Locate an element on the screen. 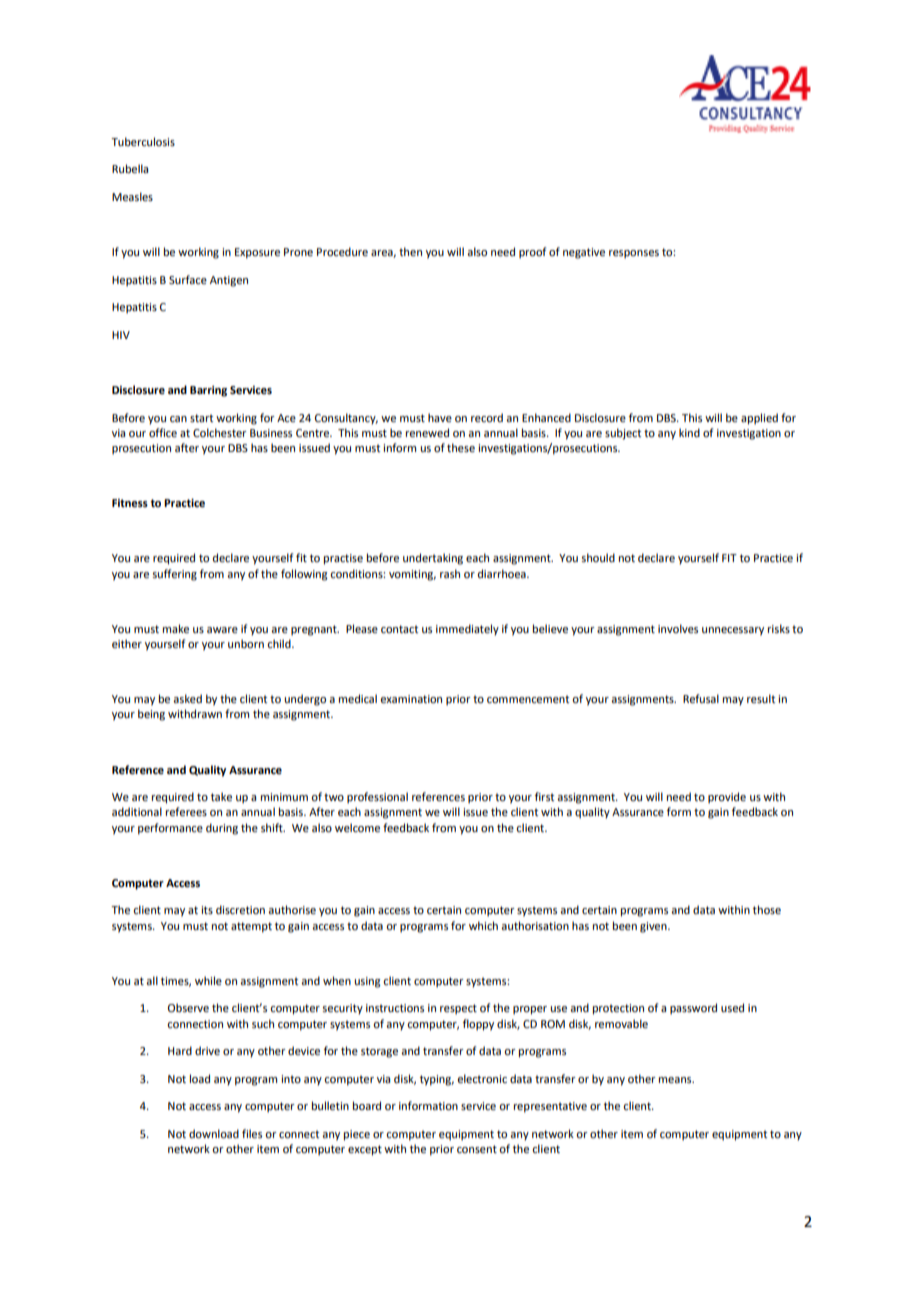  kind is located at coordinates (689, 432).
